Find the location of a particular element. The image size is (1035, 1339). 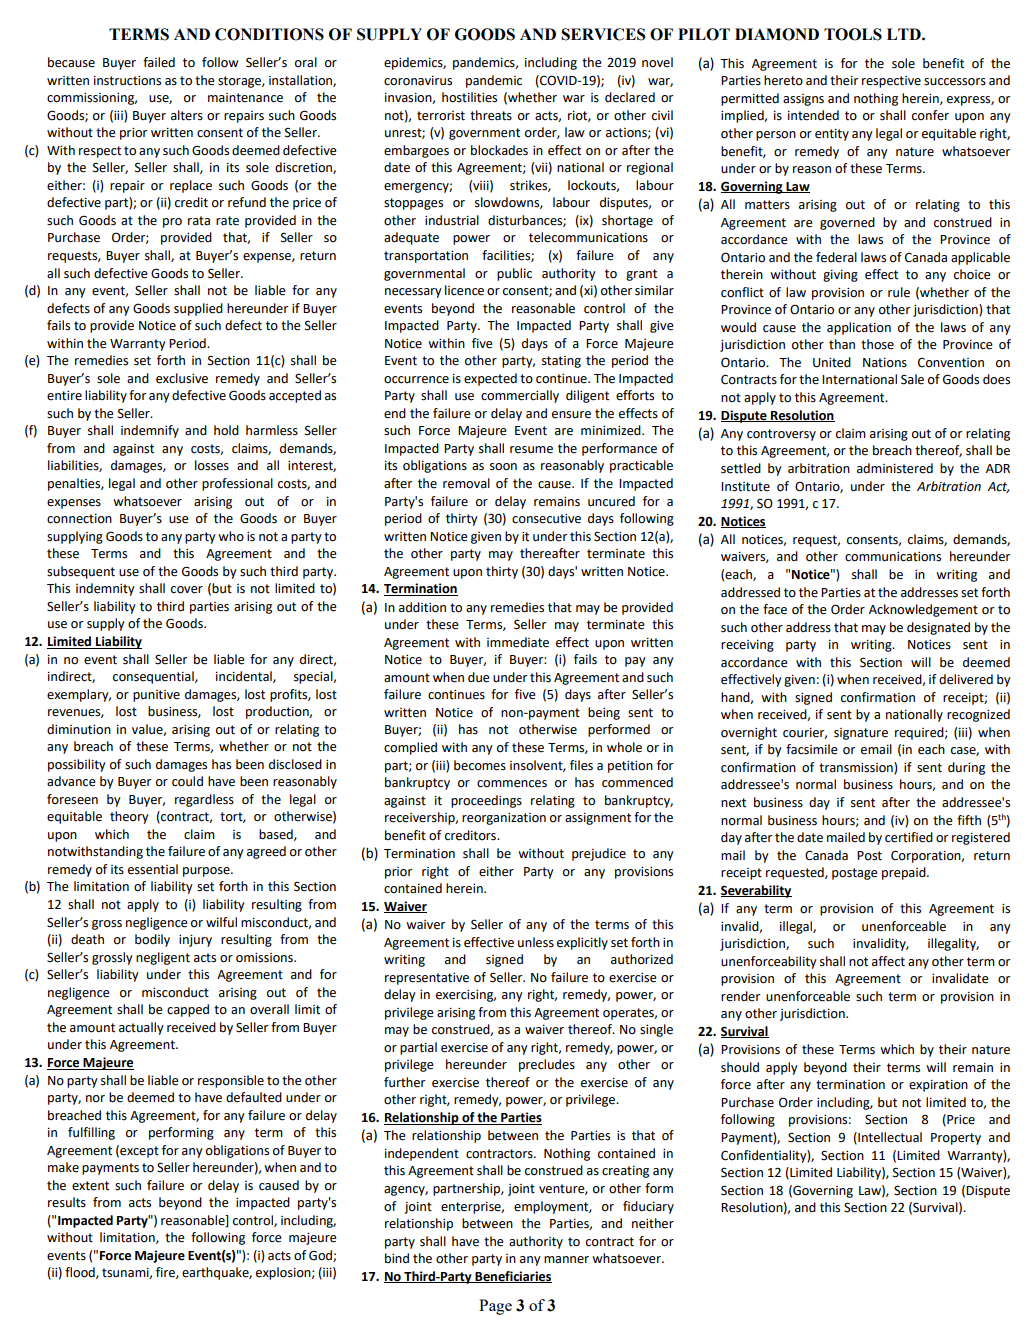

affect is located at coordinates (888, 961).
